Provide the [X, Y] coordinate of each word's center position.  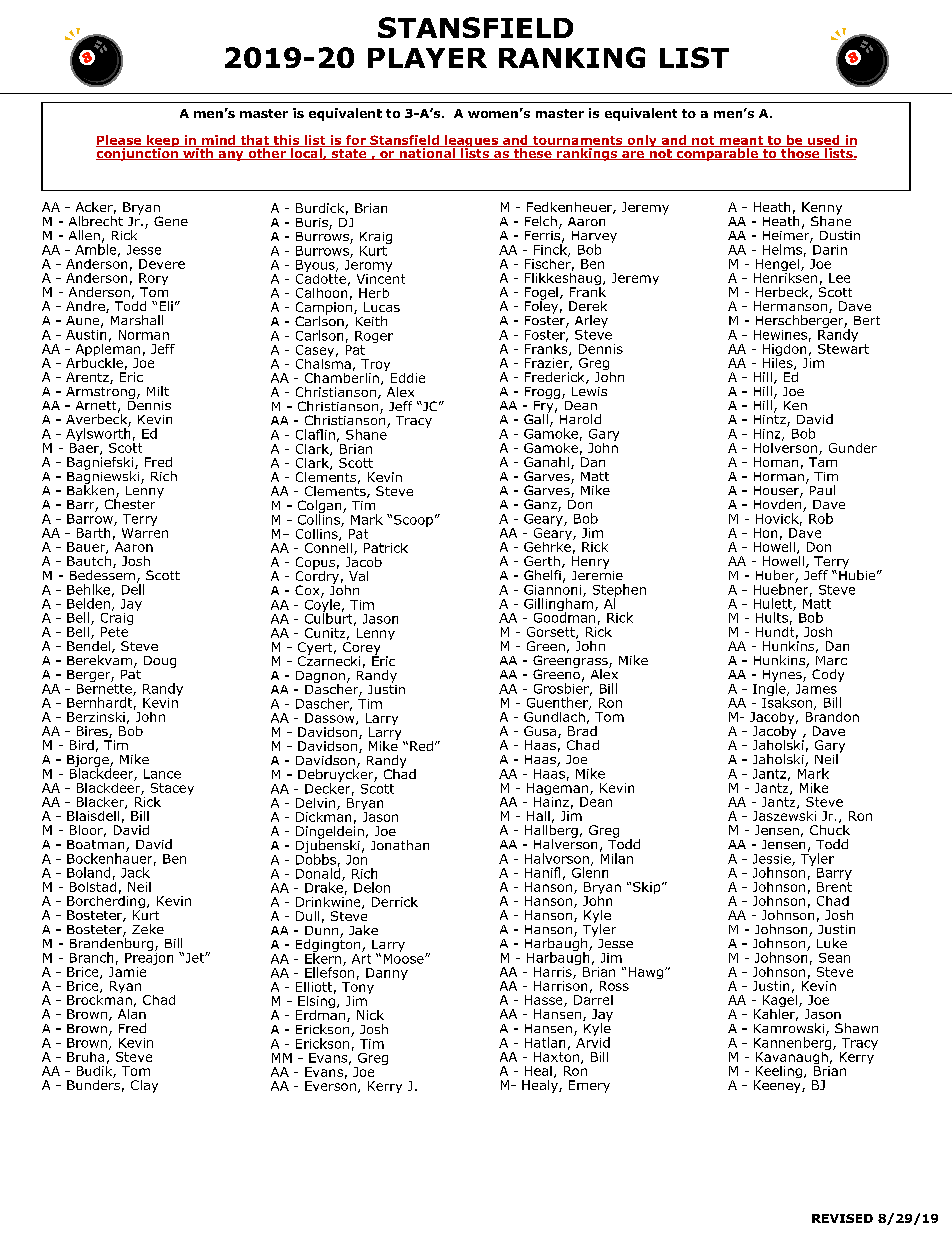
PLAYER [427, 58]
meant [741, 141]
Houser [777, 492]
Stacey [172, 790]
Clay [144, 1086]
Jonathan [400, 845]
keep [163, 142]
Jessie [773, 860]
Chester [130, 503]
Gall [536, 418]
